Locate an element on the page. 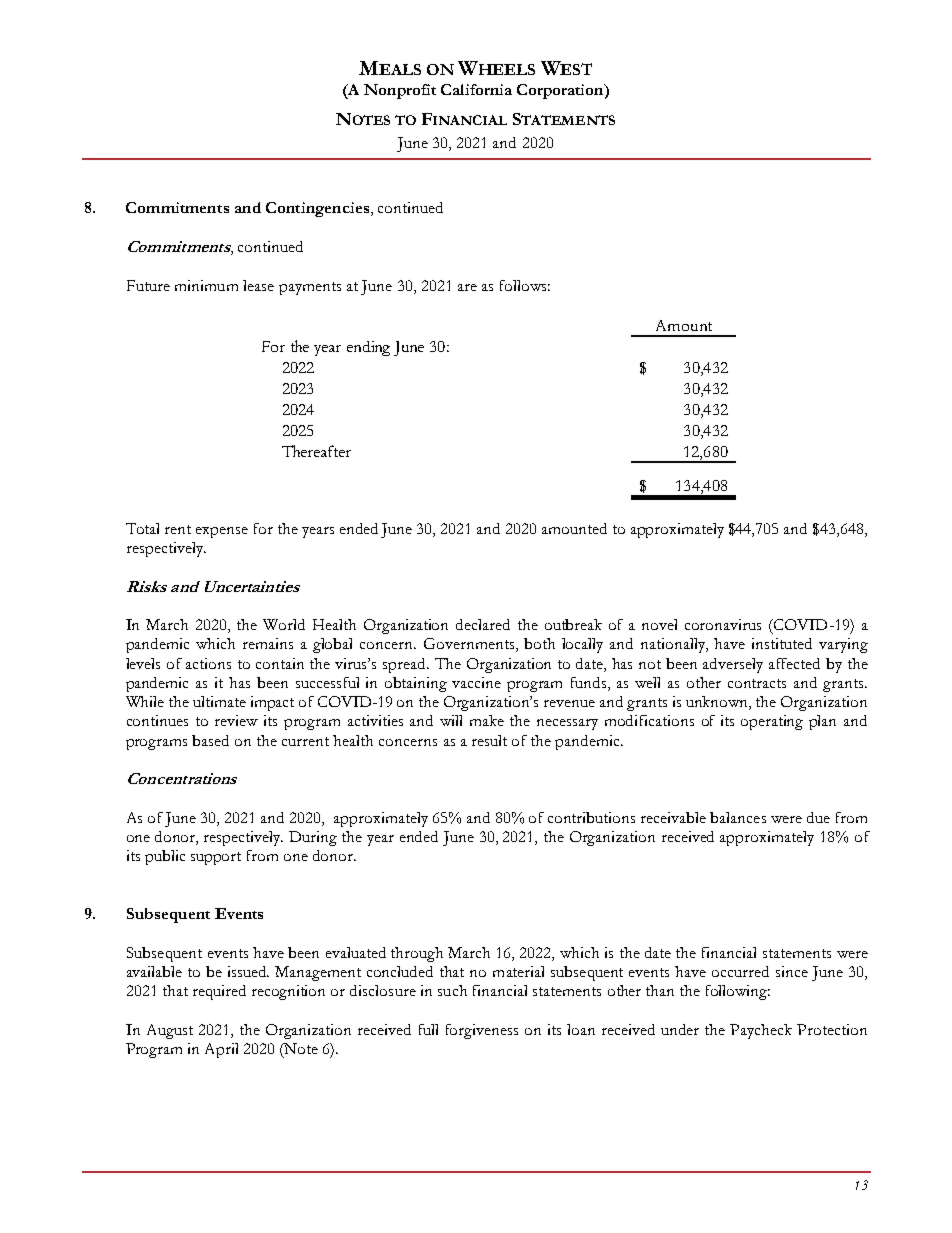 The height and width of the image is (1233, 952). forgiveness is located at coordinates (482, 1031).
